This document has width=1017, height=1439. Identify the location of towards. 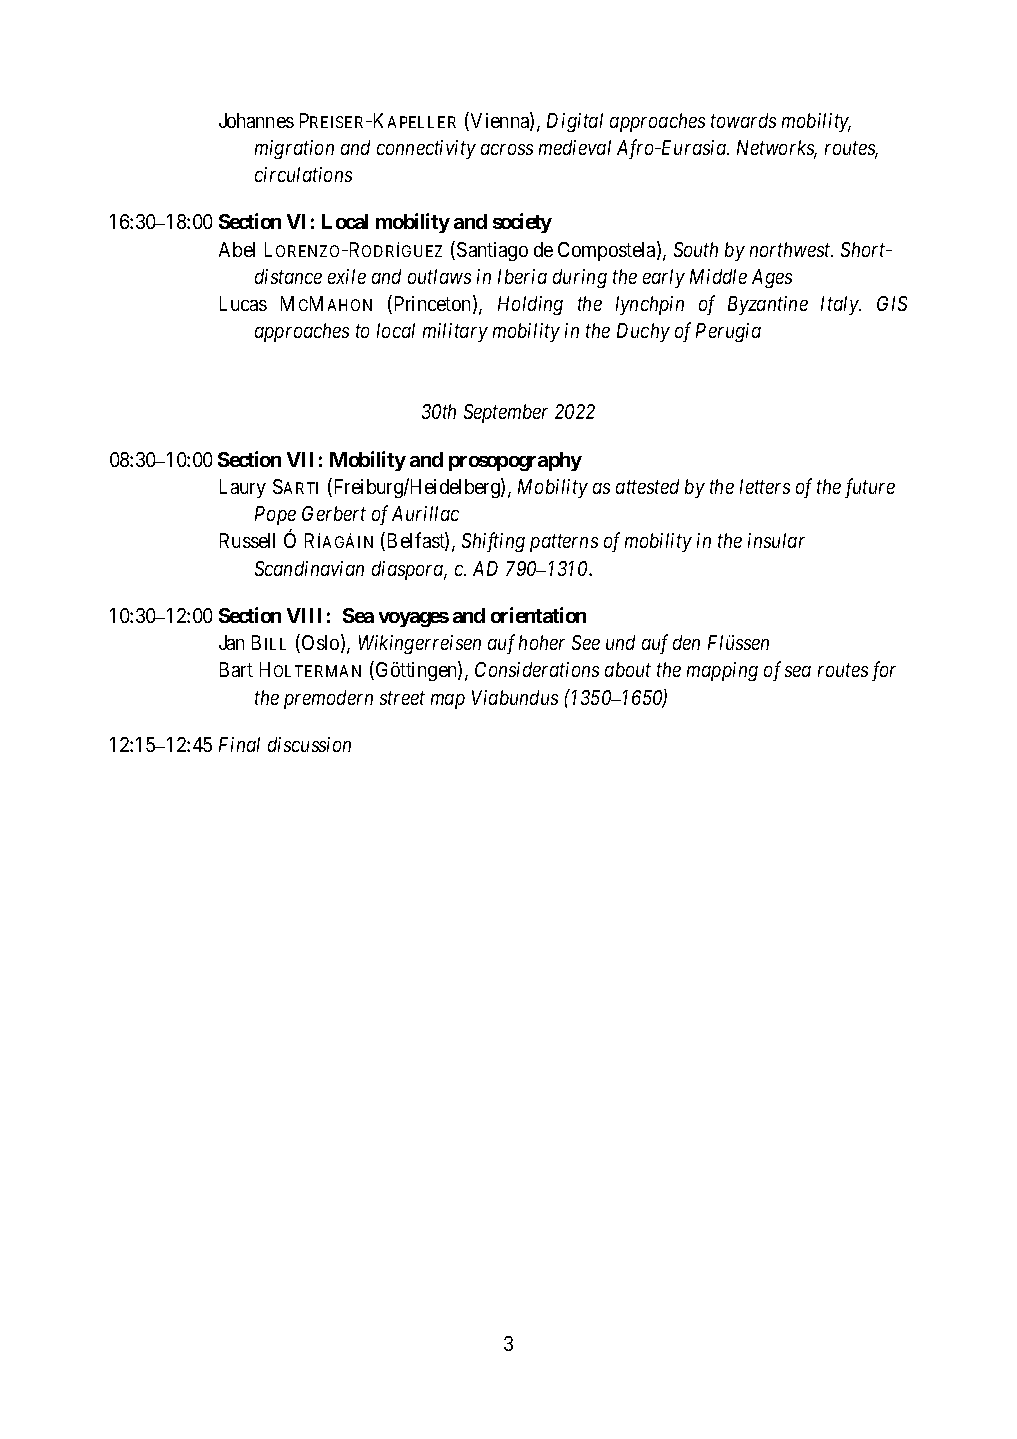
(743, 120).
